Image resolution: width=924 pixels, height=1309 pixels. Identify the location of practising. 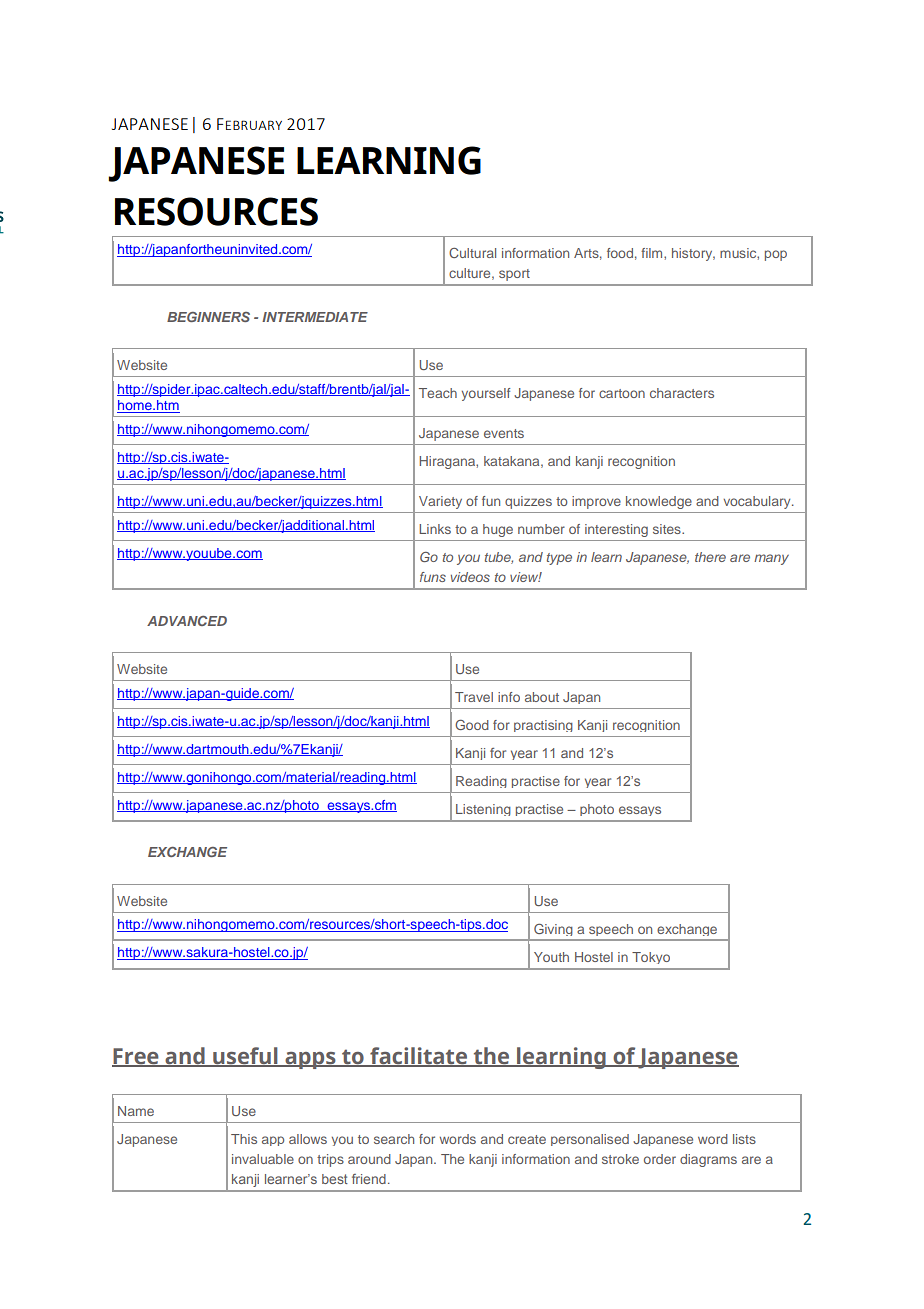
(543, 726).
